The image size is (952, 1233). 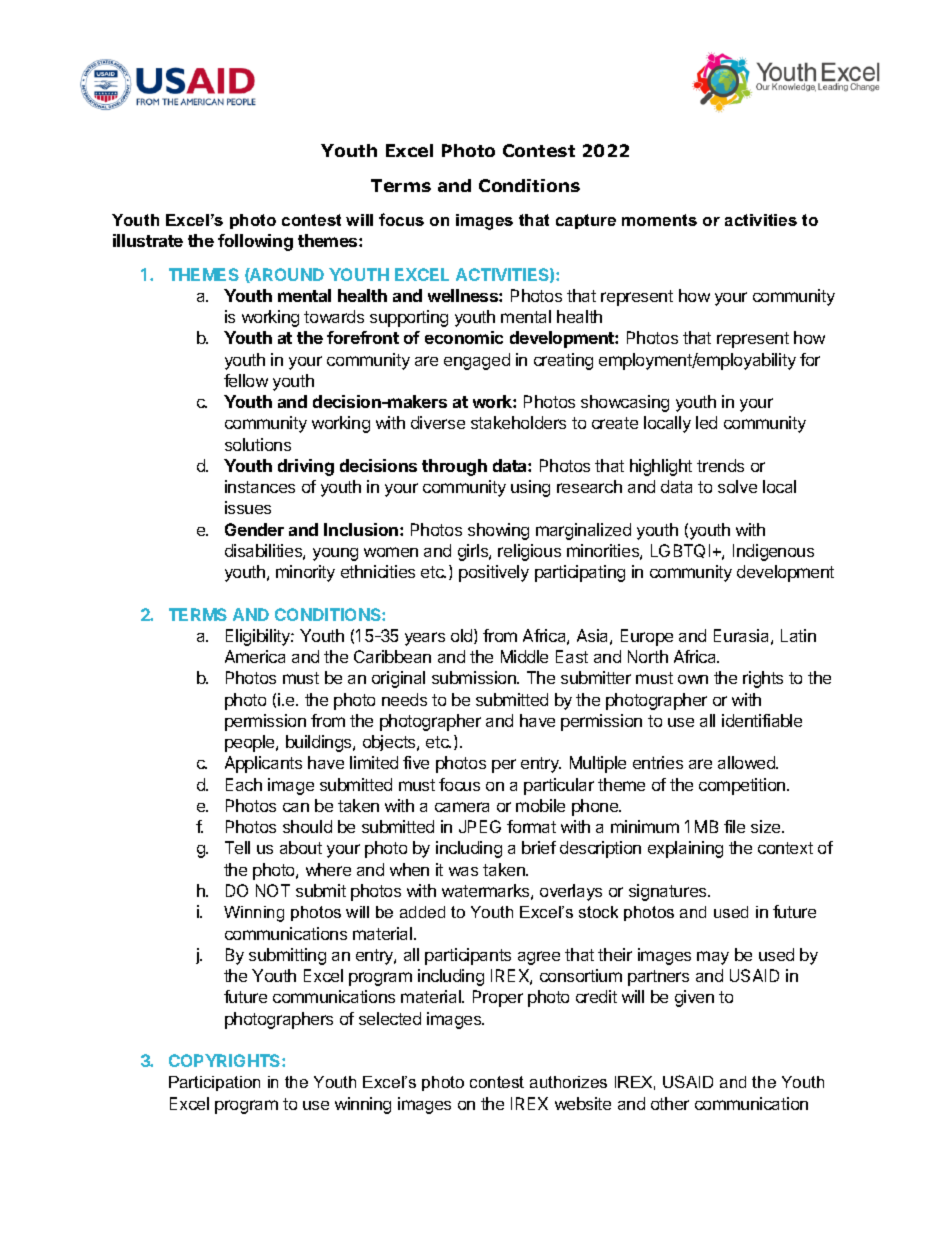 What do you see at coordinates (568, 1082) in the screenshot?
I see `authorizes` at bounding box center [568, 1082].
